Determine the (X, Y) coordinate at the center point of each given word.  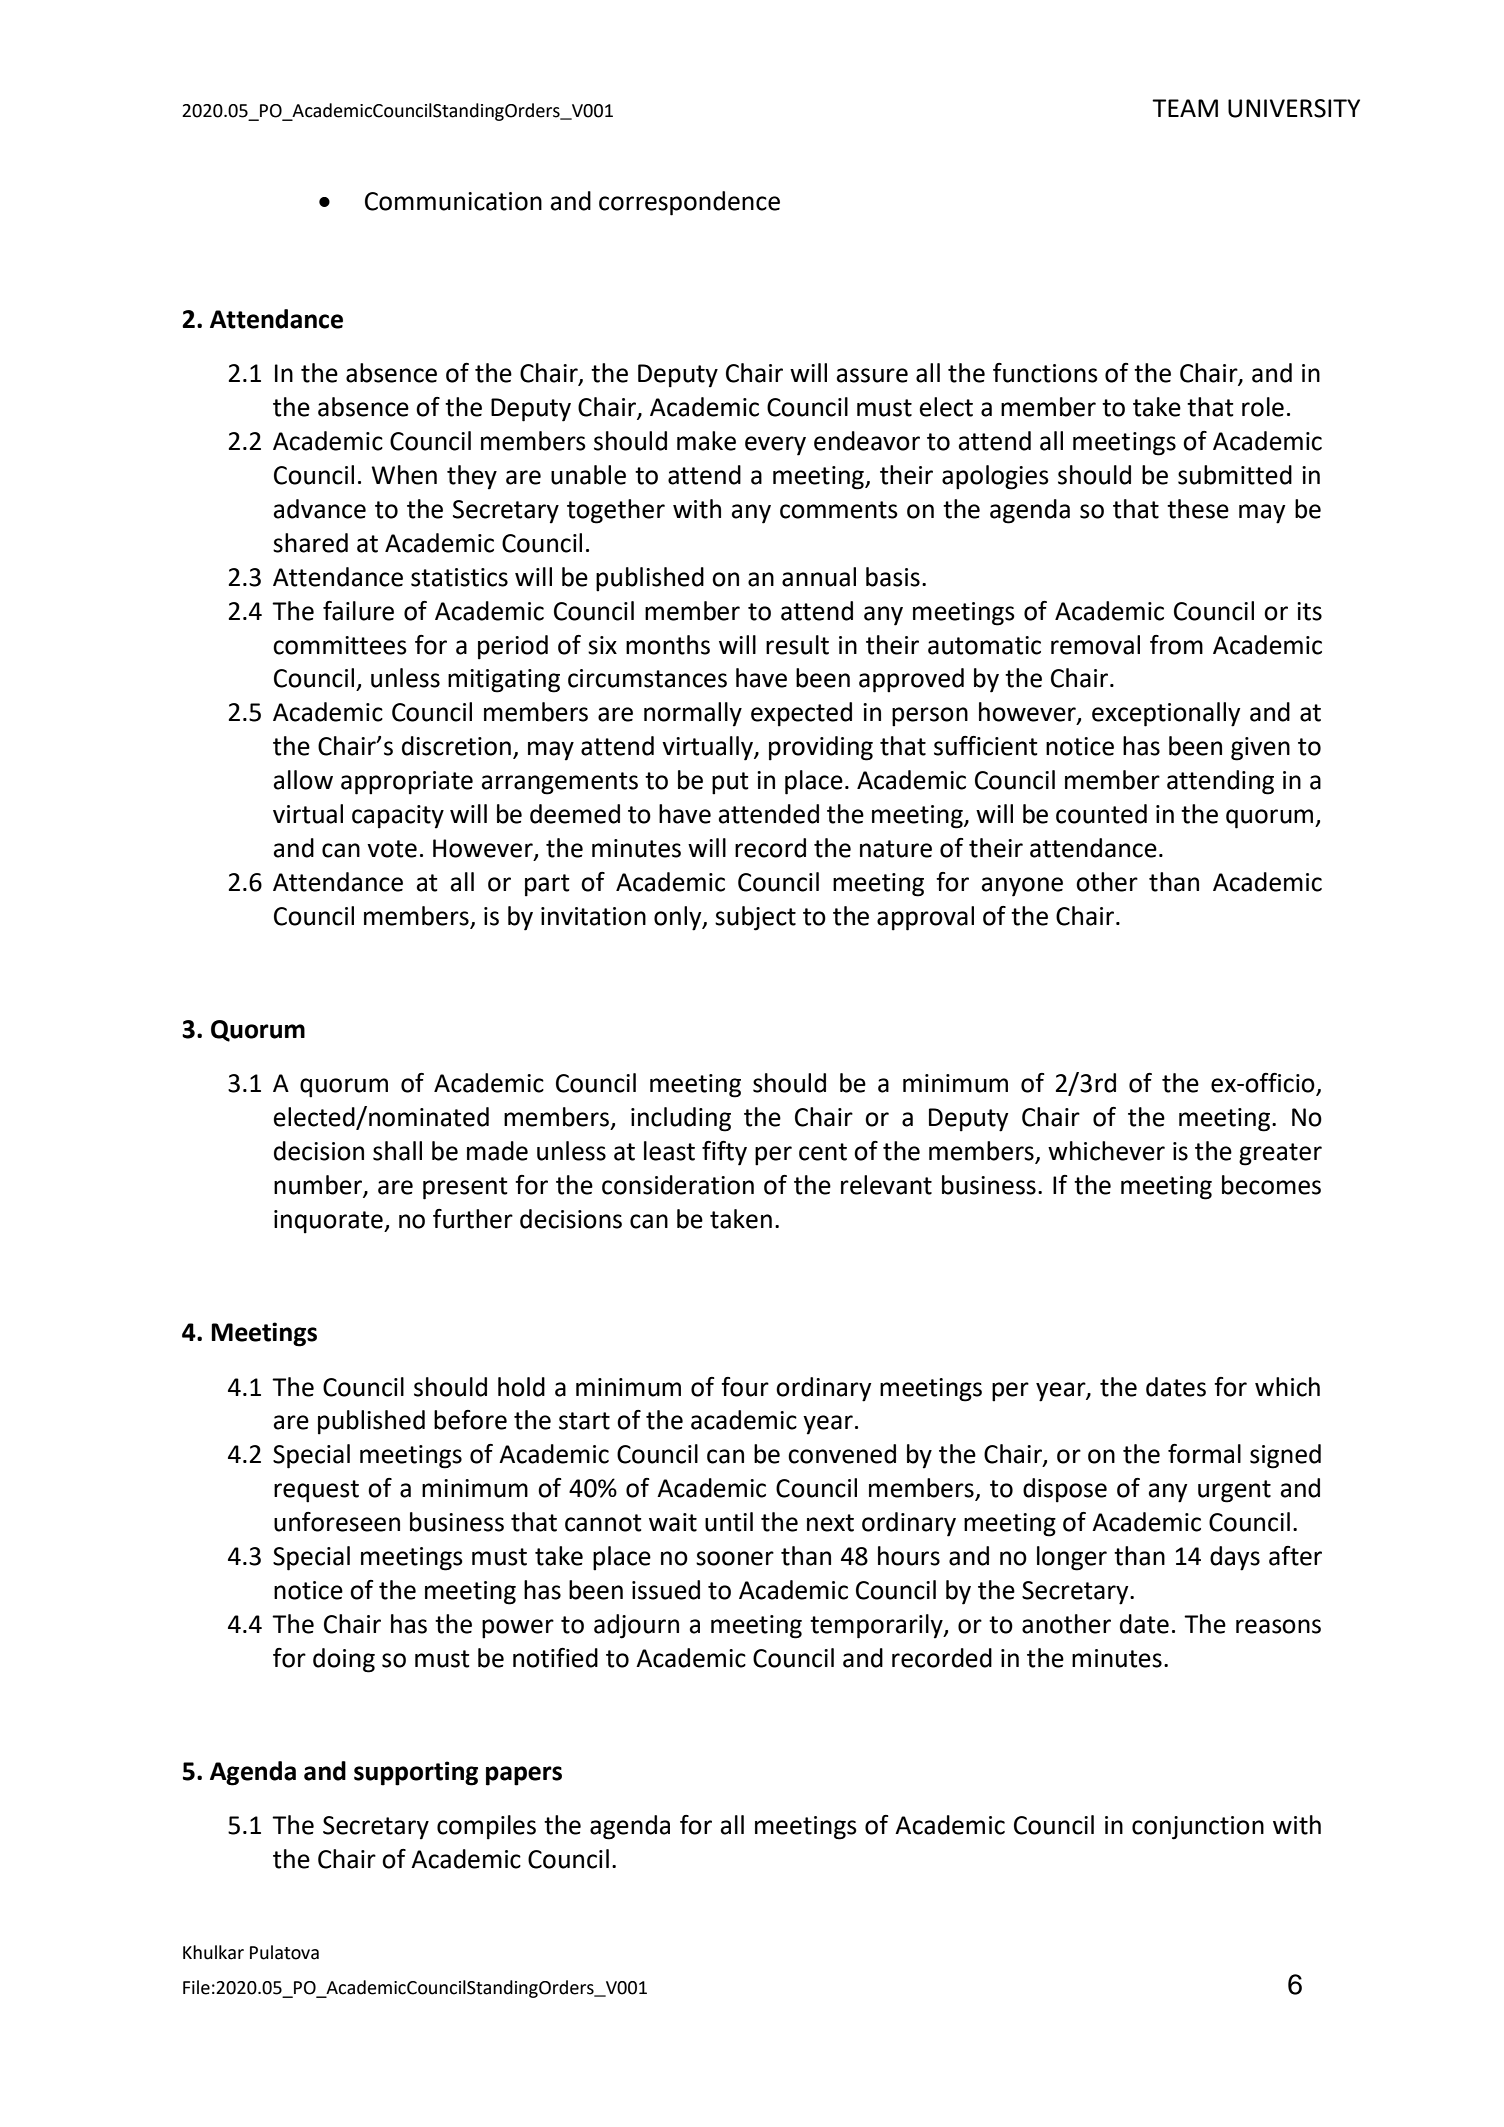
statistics (459, 577)
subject (755, 918)
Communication (453, 201)
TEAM (1185, 108)
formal (1204, 1454)
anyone (1022, 887)
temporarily (877, 1626)
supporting (416, 1773)
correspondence (689, 203)
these (1198, 509)
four (745, 1387)
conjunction (1198, 1828)
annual (819, 577)
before (470, 1420)
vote (392, 849)
